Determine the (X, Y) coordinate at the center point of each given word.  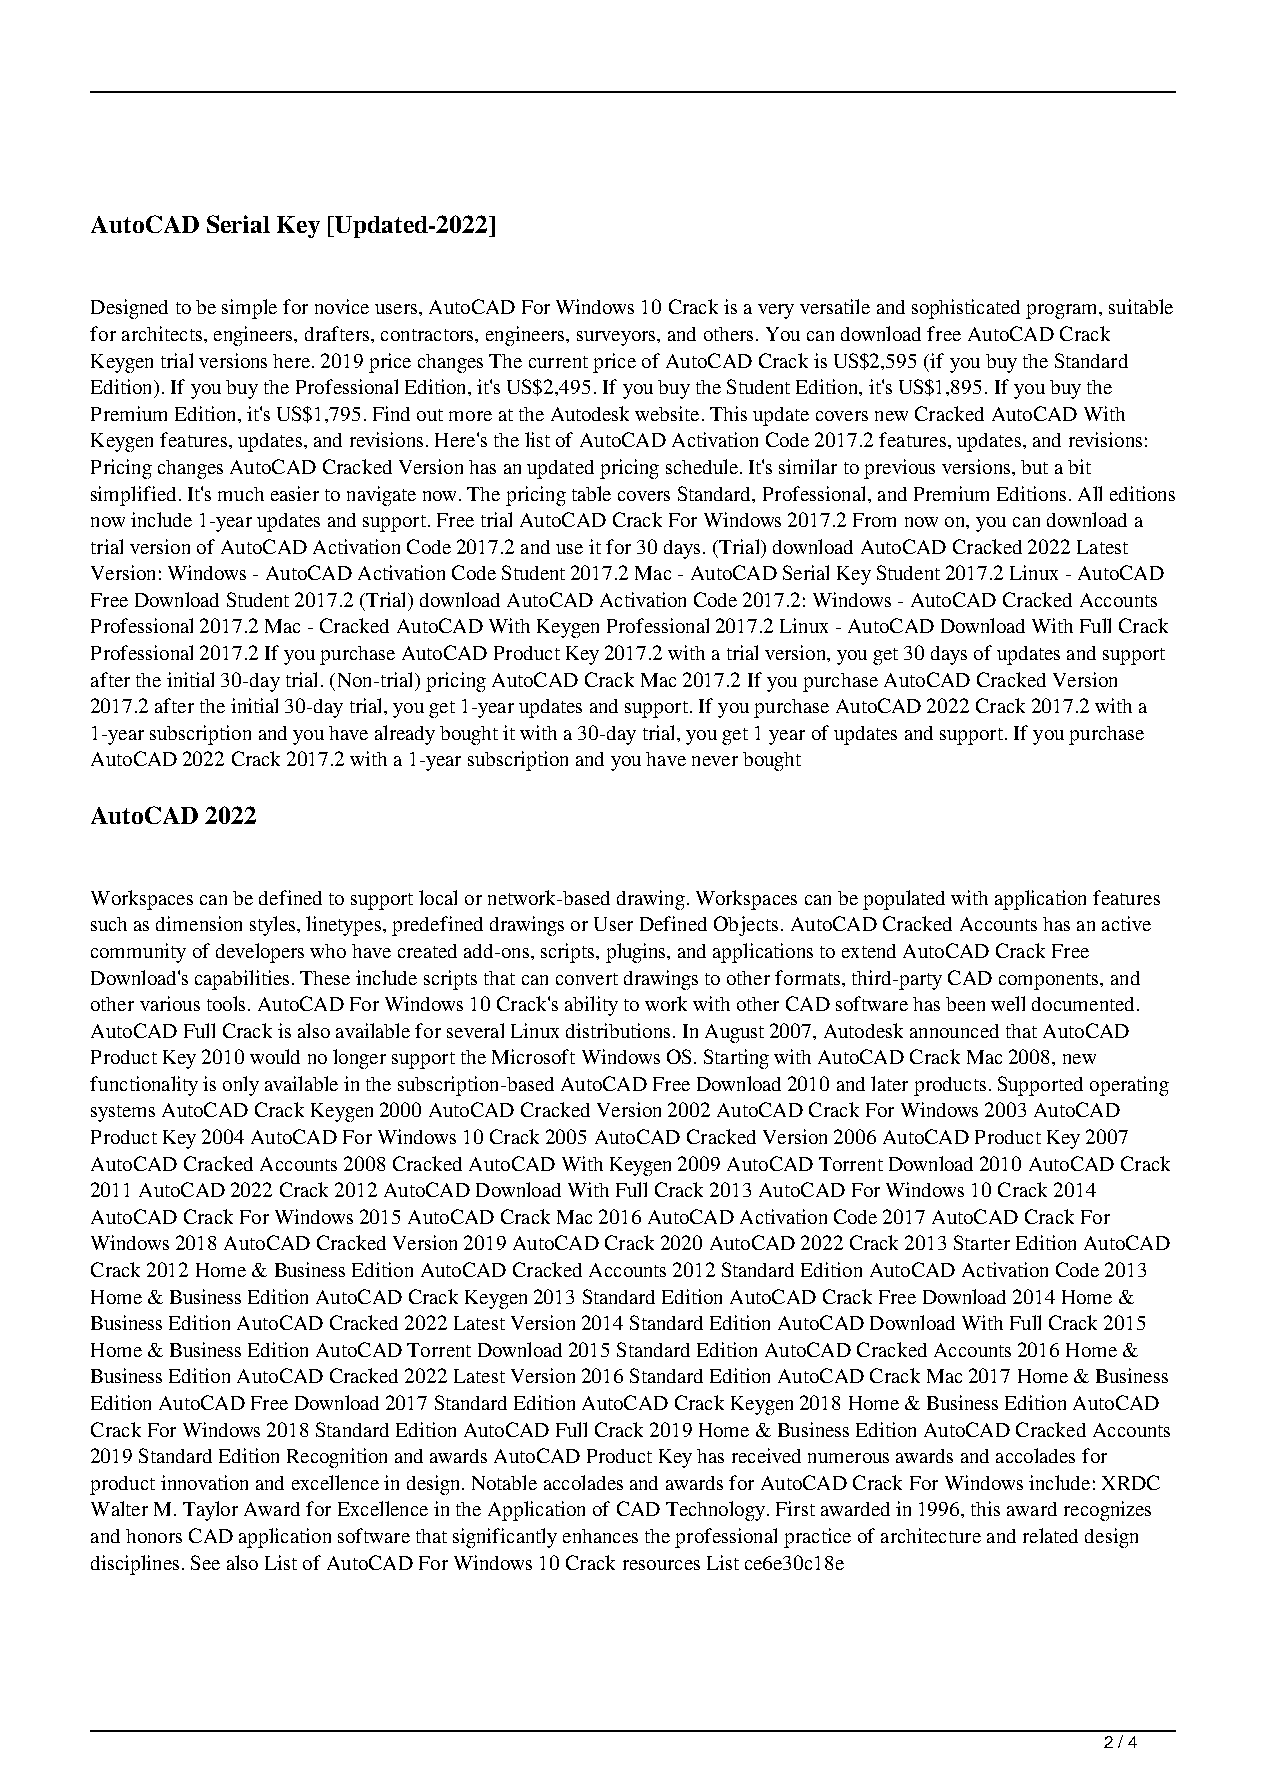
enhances (600, 1536)
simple (249, 309)
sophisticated (966, 309)
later (889, 1083)
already (405, 735)
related (1050, 1535)
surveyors (617, 338)
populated (904, 900)
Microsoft (533, 1056)
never (715, 761)
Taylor (210, 1511)
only (241, 1086)
